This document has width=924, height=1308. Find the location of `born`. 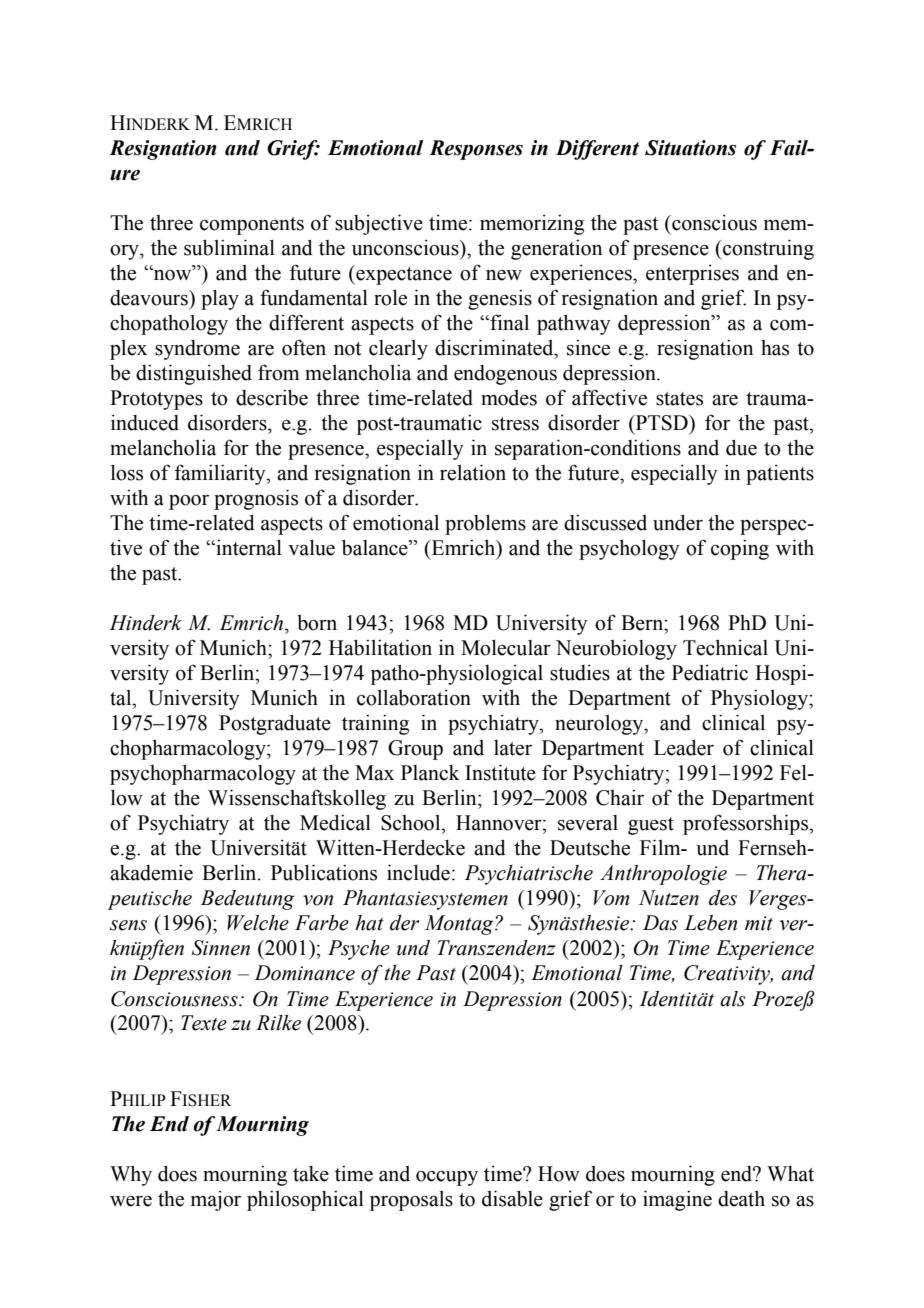

born is located at coordinates (317, 623).
